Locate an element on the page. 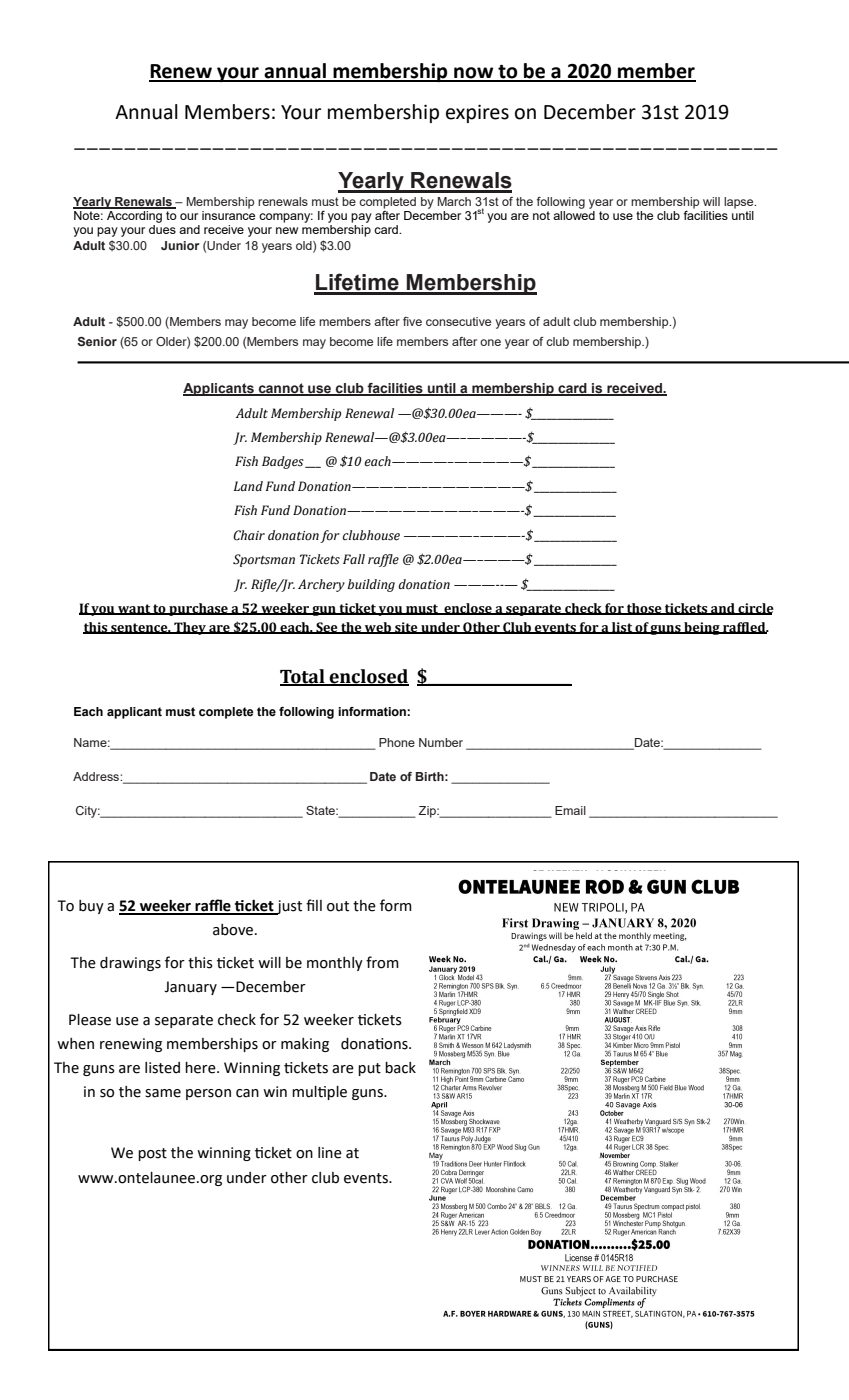 This document has width=849, height=1400. They is located at coordinates (190, 628).
